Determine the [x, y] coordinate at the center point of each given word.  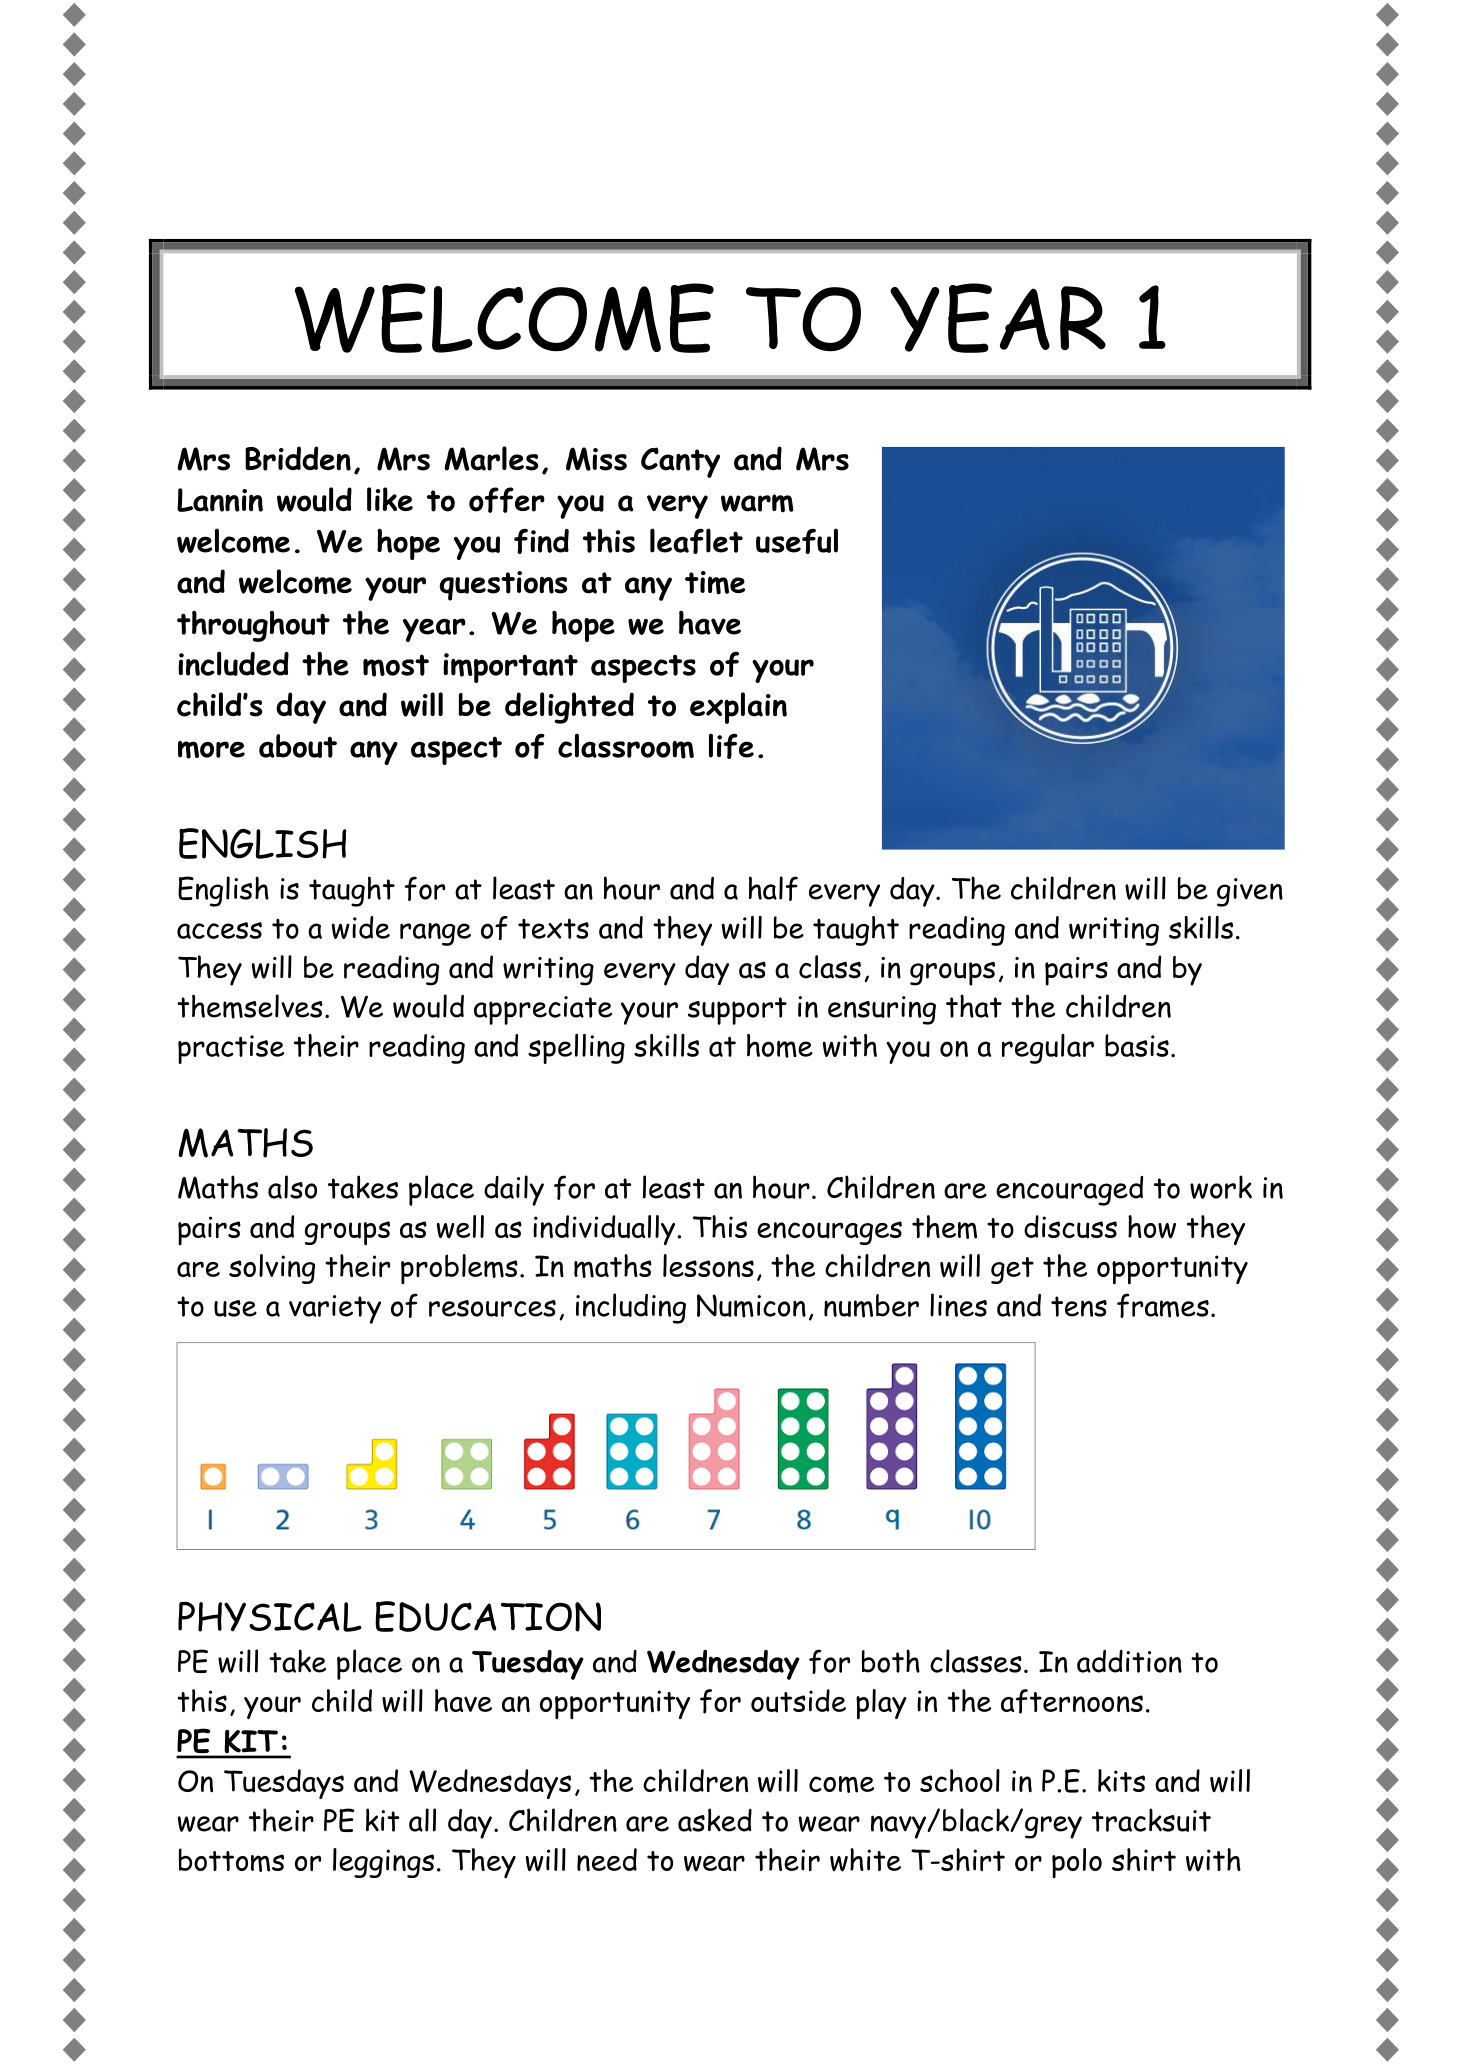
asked [715, 1820]
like [390, 499]
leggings [383, 1863]
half [773, 888]
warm [757, 503]
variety [335, 1309]
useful [797, 541]
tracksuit [1151, 1820]
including [631, 1308]
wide [361, 927]
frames [1163, 1305]
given [1250, 892]
